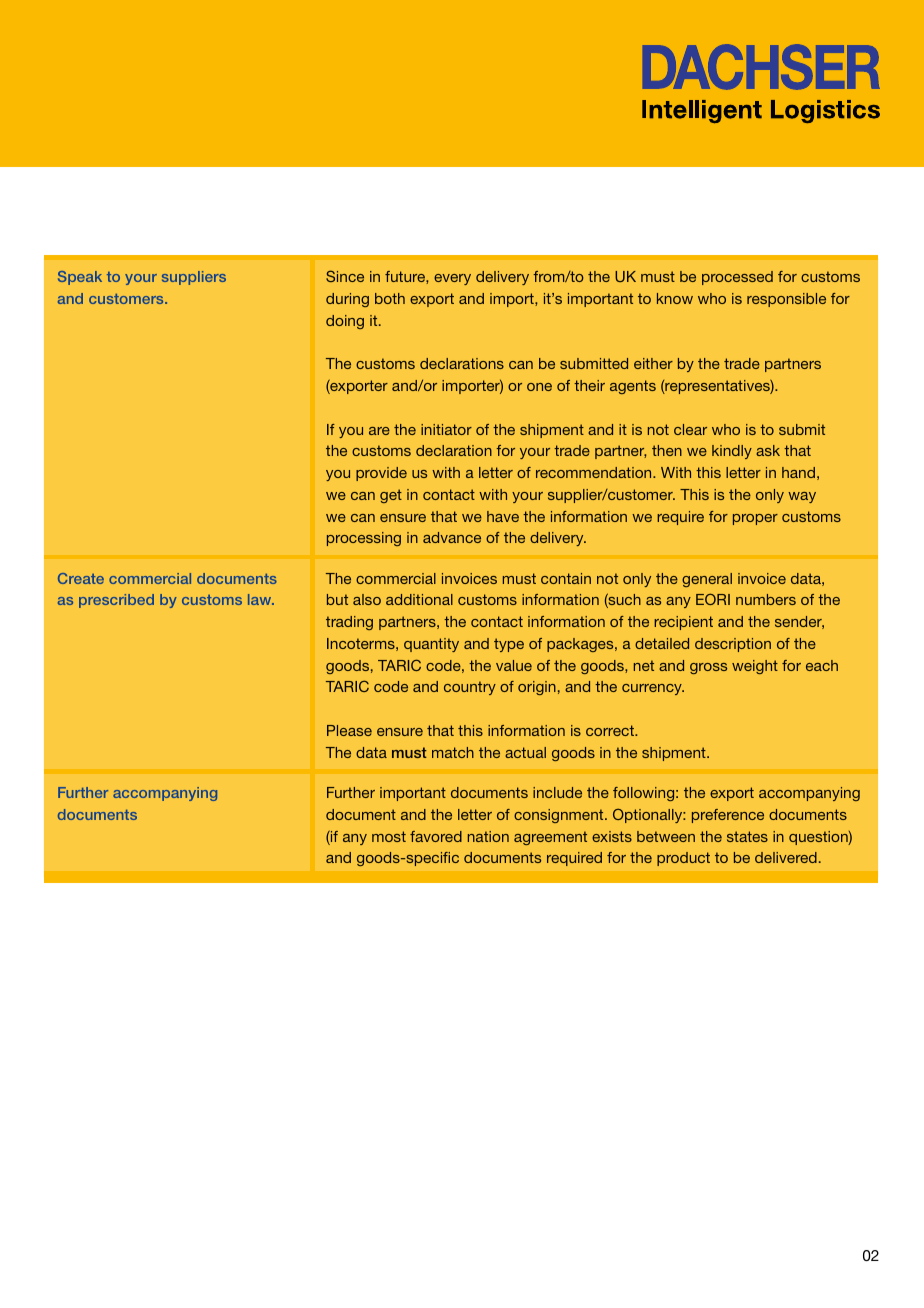 This document has width=924, height=1308. I want to click on favored, so click(436, 836).
